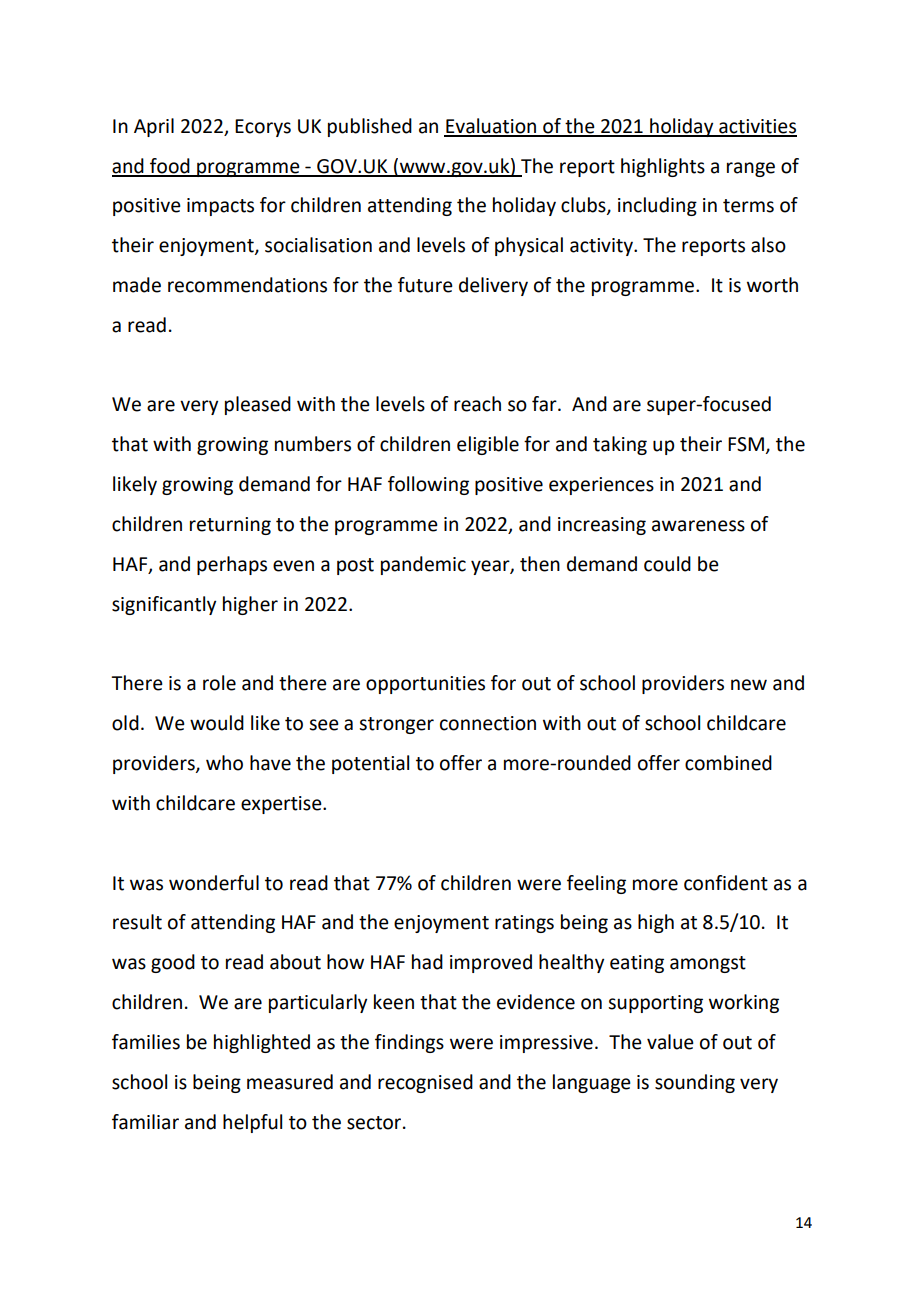 This screenshot has width=924, height=1308. I want to click on published, so click(370, 127).
